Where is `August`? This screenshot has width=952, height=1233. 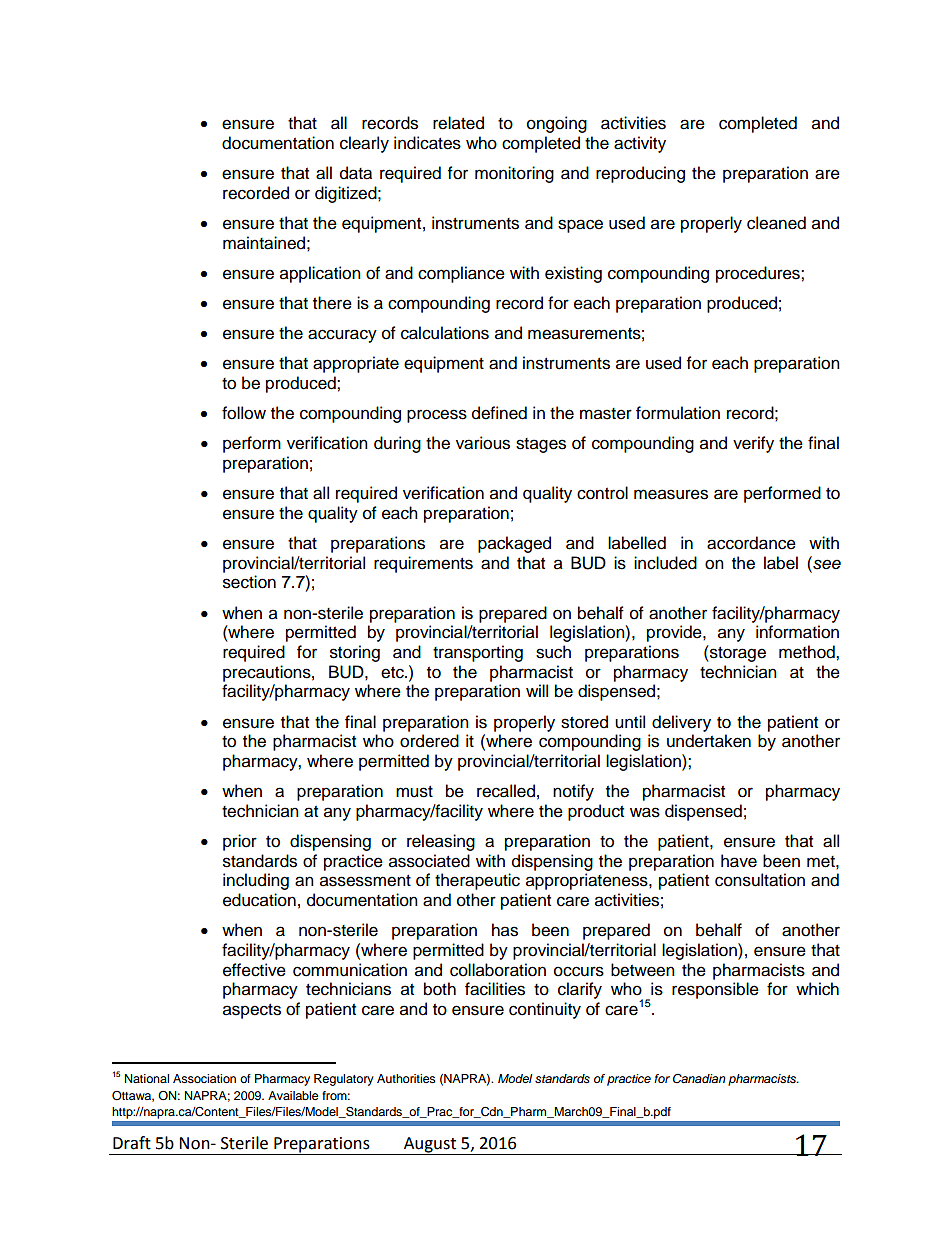 August is located at coordinates (430, 1146).
